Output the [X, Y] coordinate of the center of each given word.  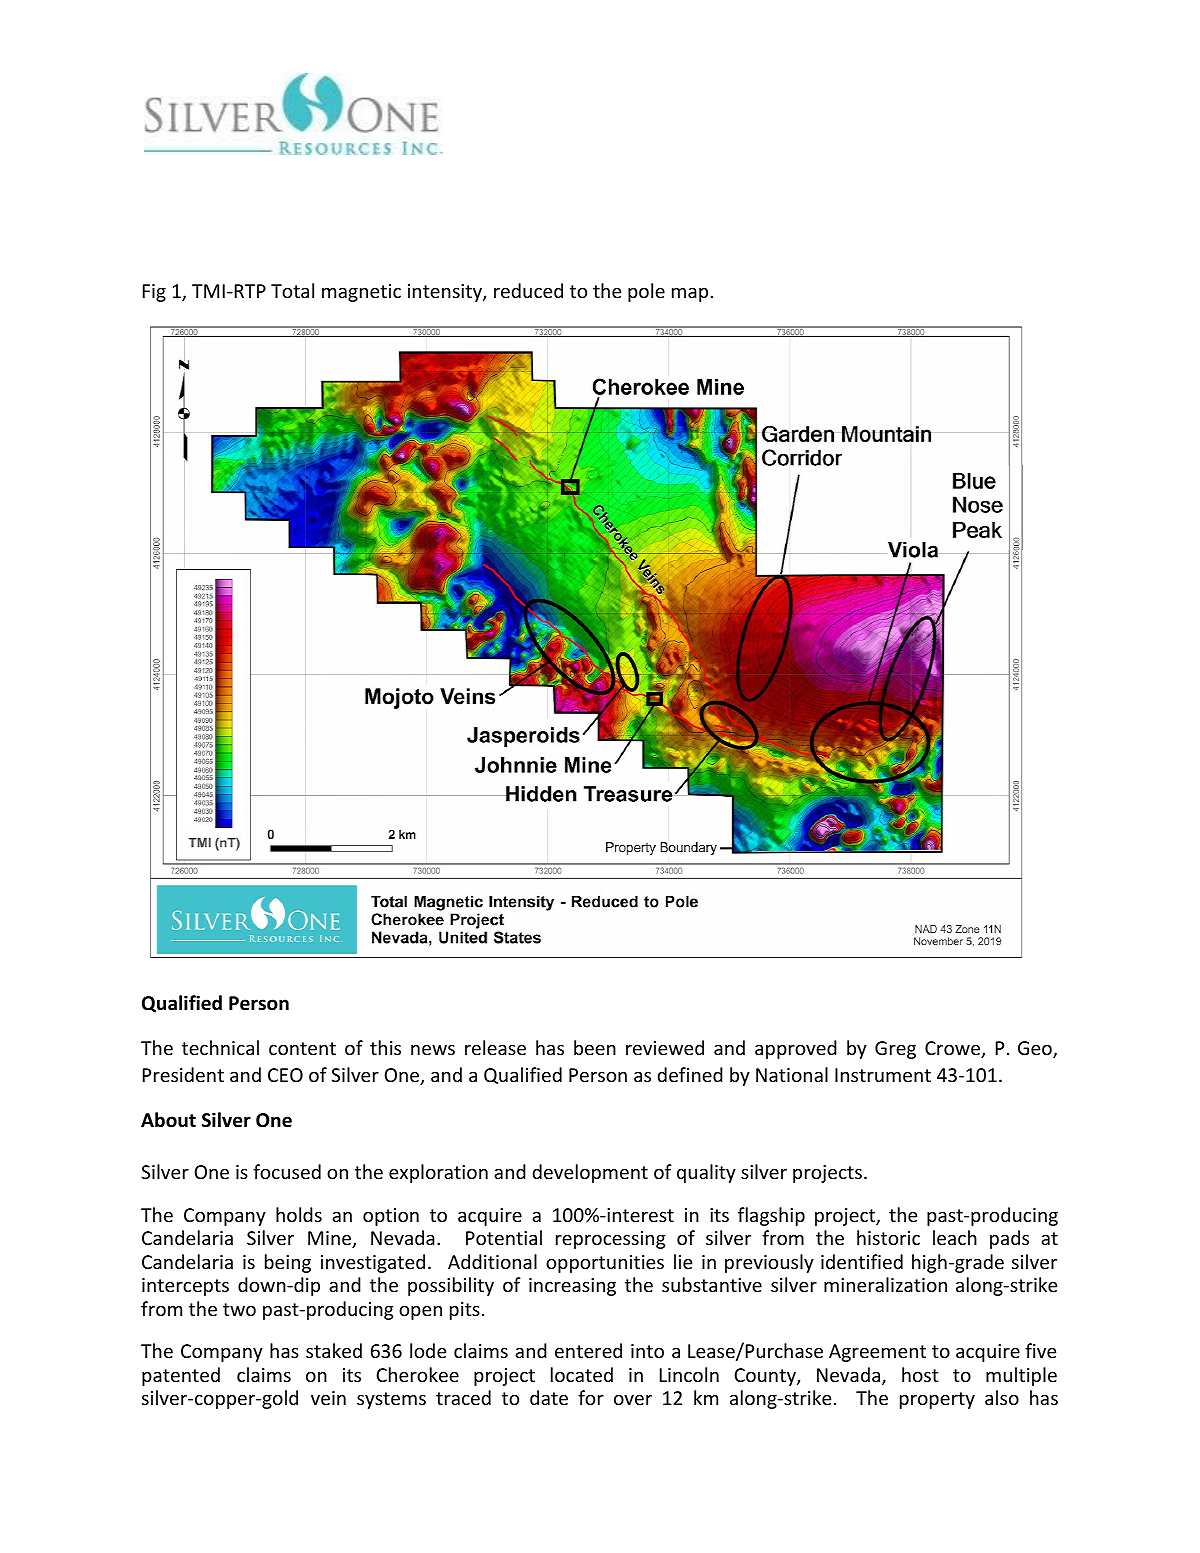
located [582, 1374]
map [690, 294]
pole [646, 292]
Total [292, 290]
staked [334, 1350]
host [920, 1374]
